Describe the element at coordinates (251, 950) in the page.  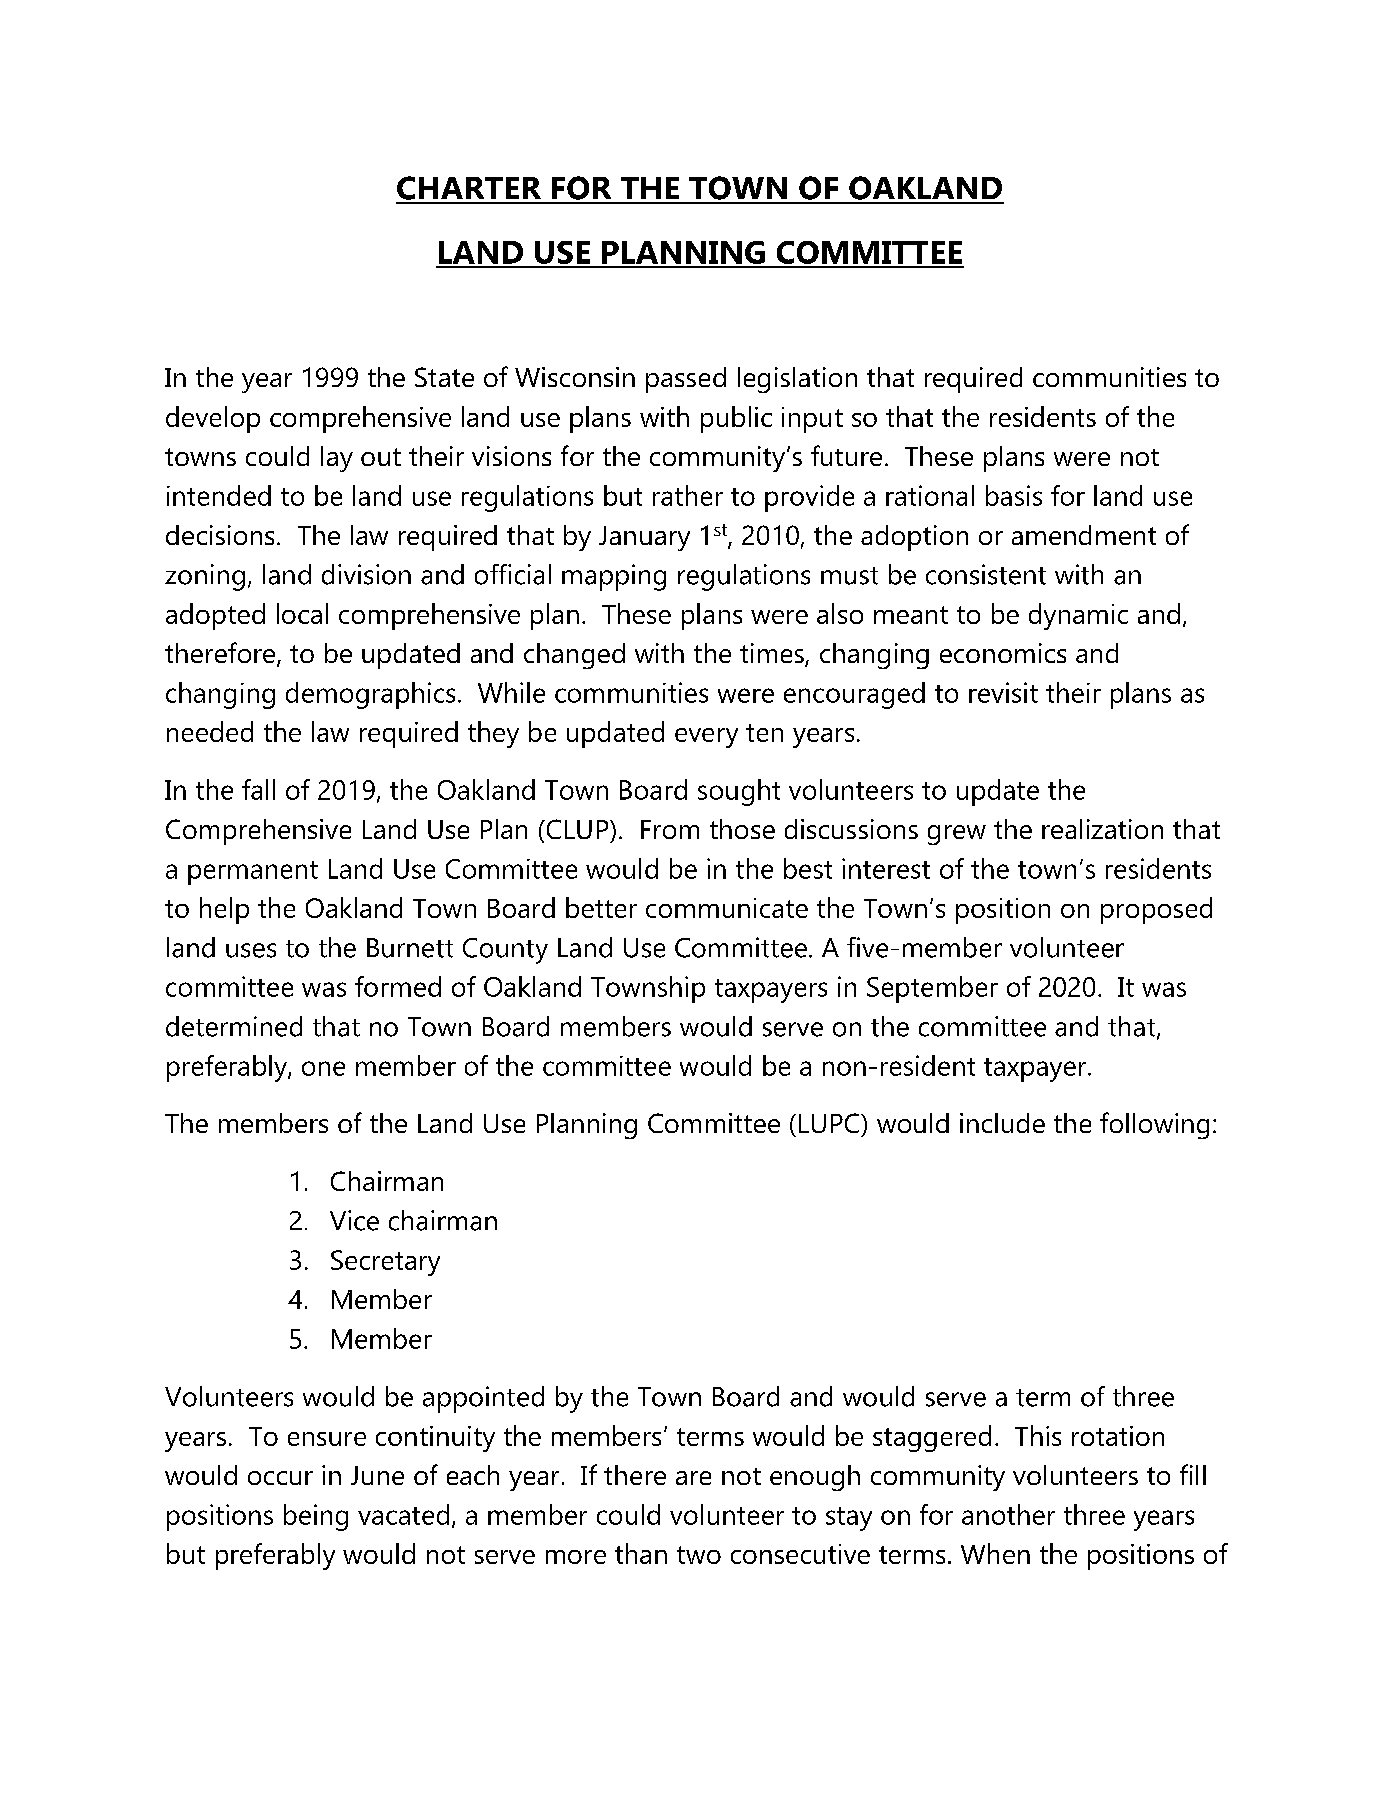
I see `uses` at that location.
